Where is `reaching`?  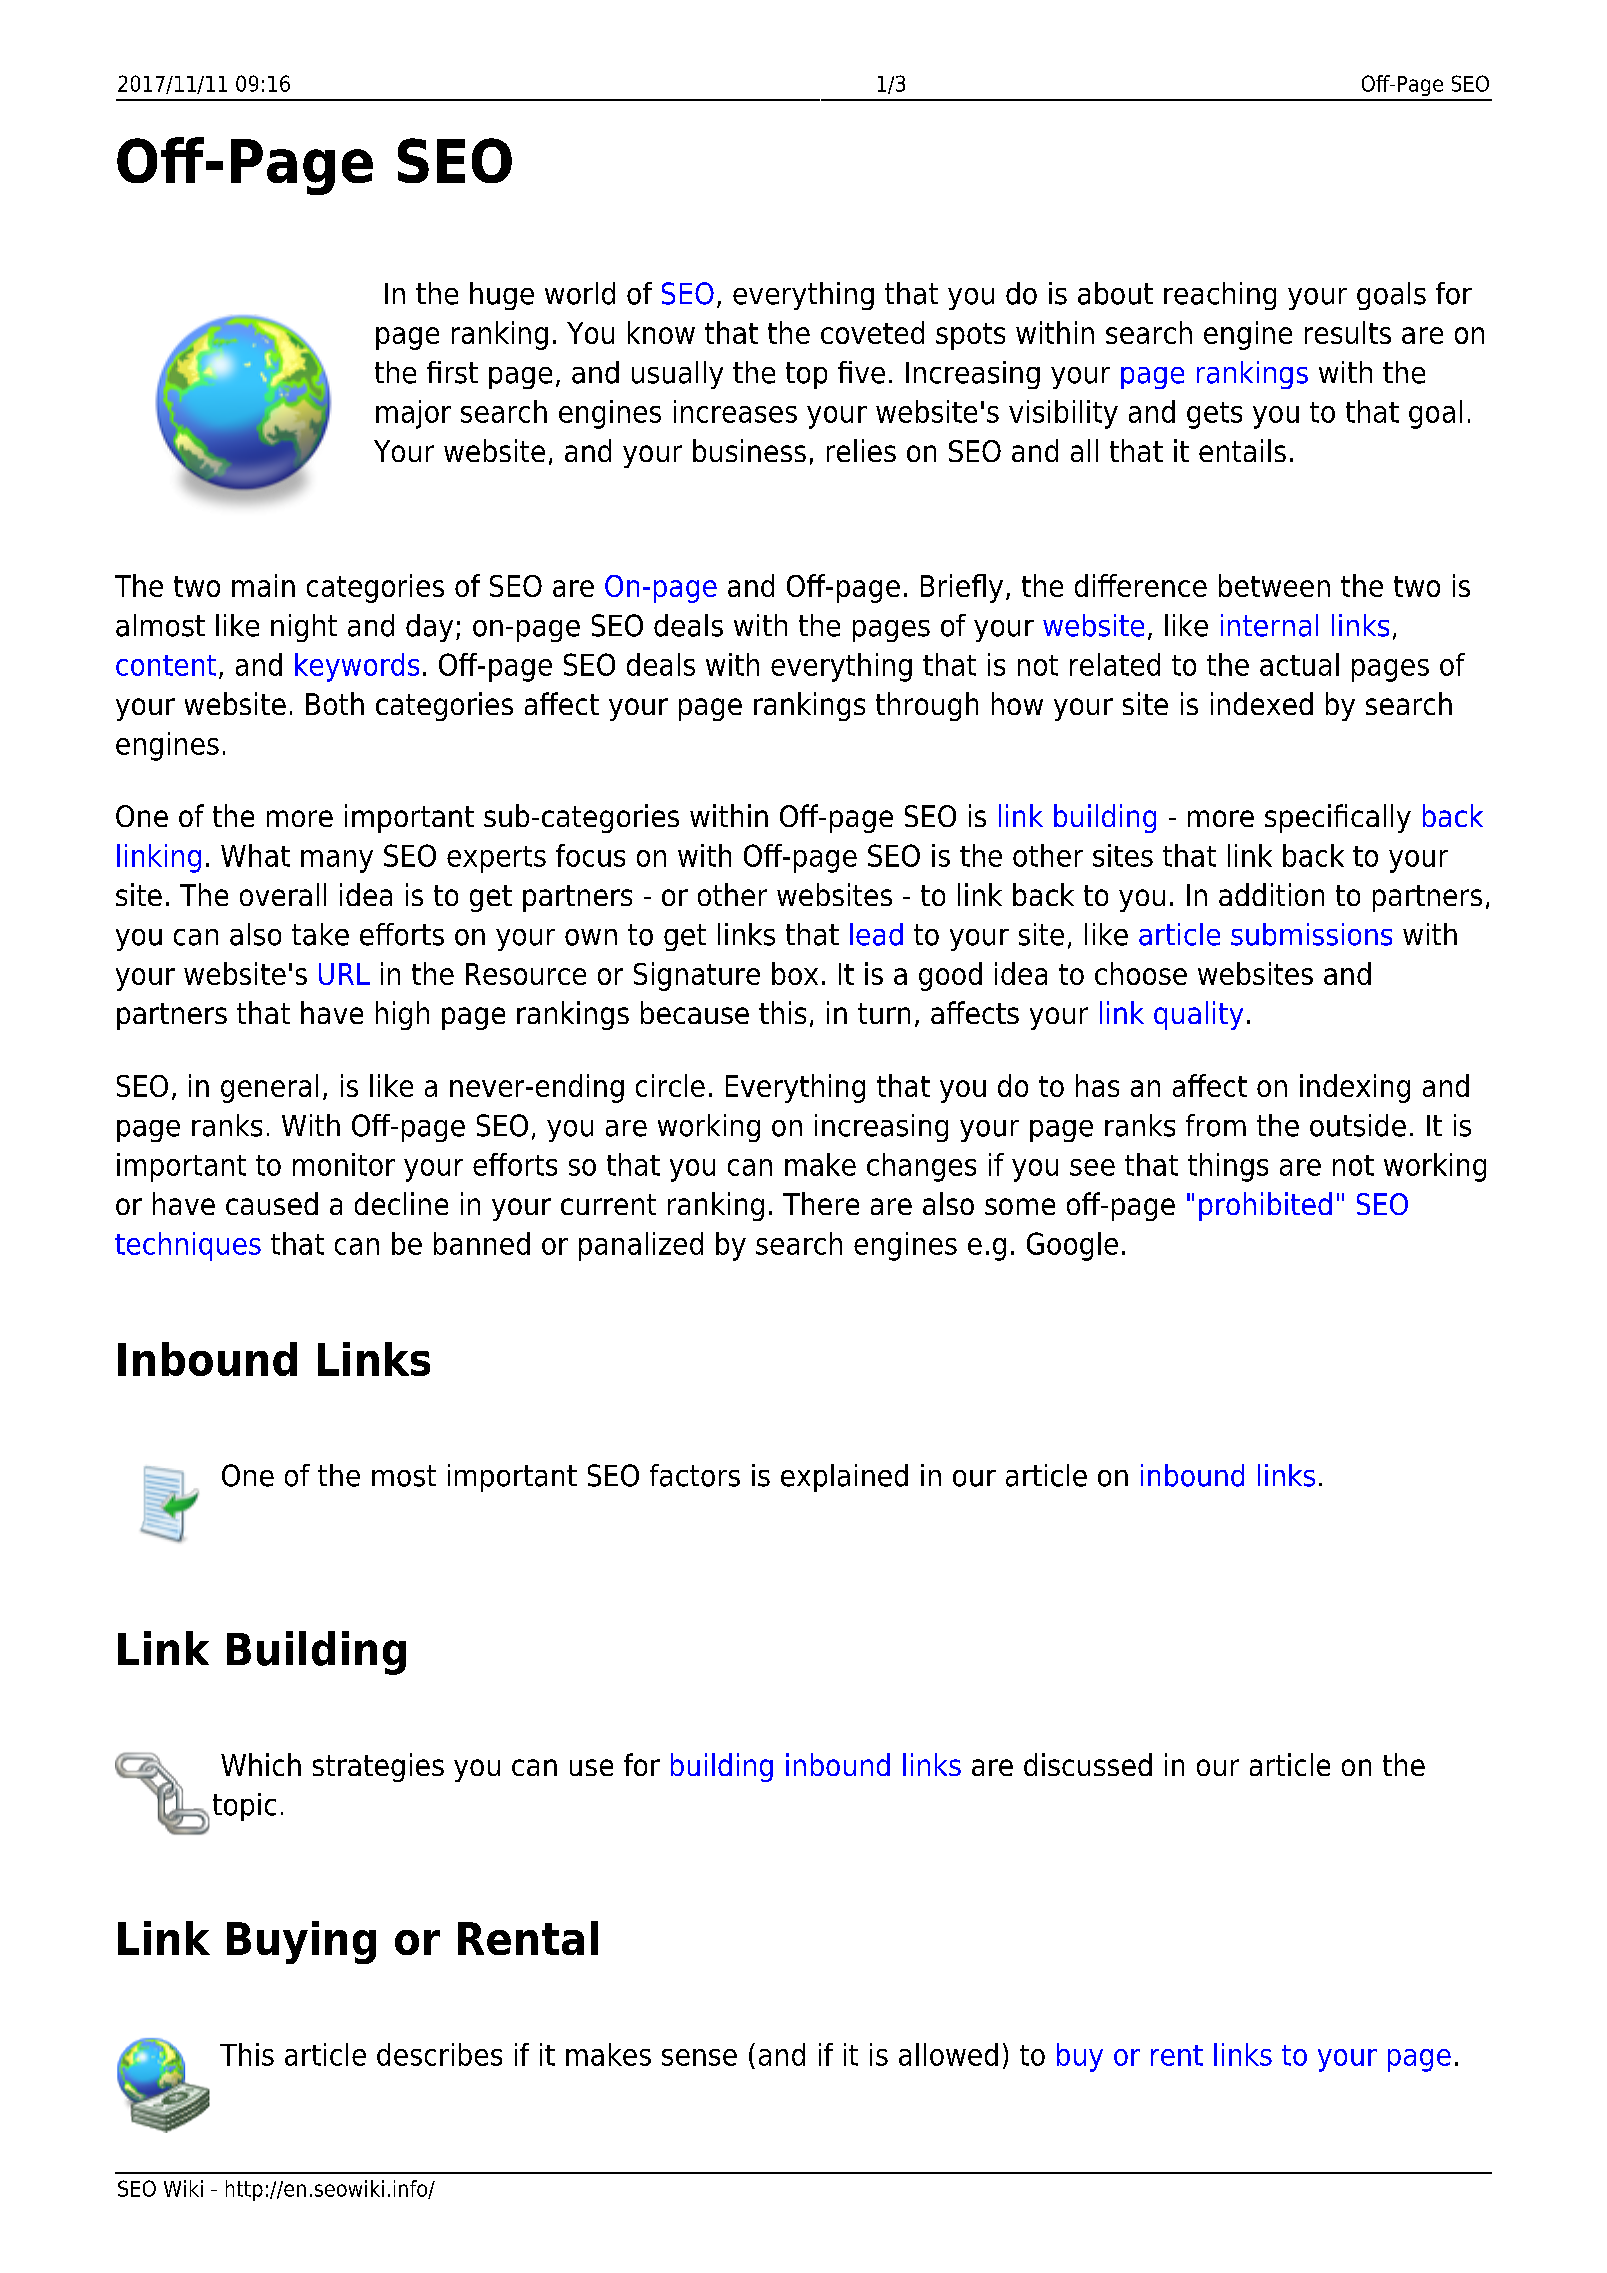
reaching is located at coordinates (1220, 296).
